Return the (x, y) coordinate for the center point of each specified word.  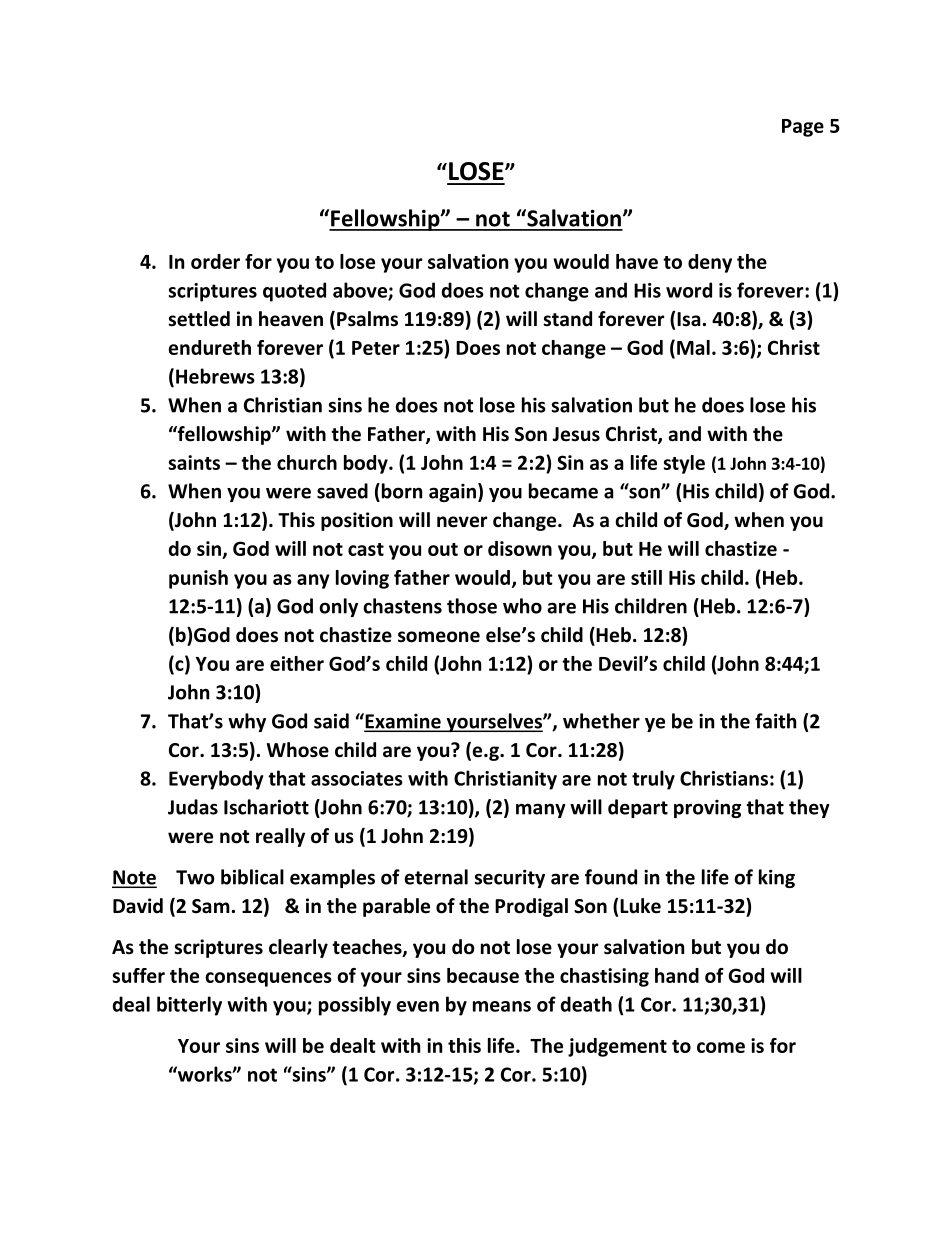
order (215, 261)
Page (803, 128)
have (637, 261)
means (502, 1006)
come (721, 1047)
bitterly (189, 1006)
